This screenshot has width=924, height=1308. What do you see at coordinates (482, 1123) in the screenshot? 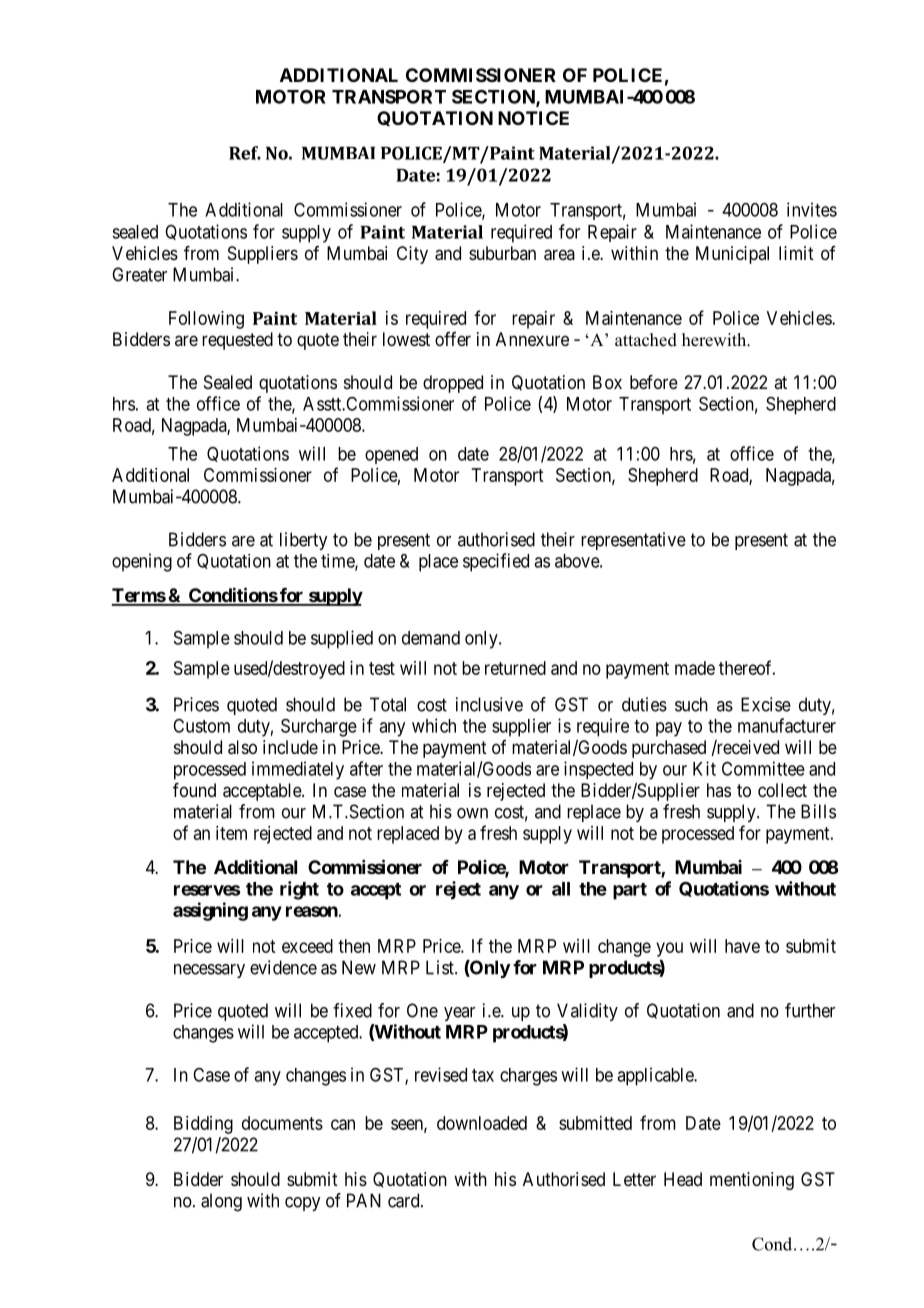
I see `downloaded` at bounding box center [482, 1123].
